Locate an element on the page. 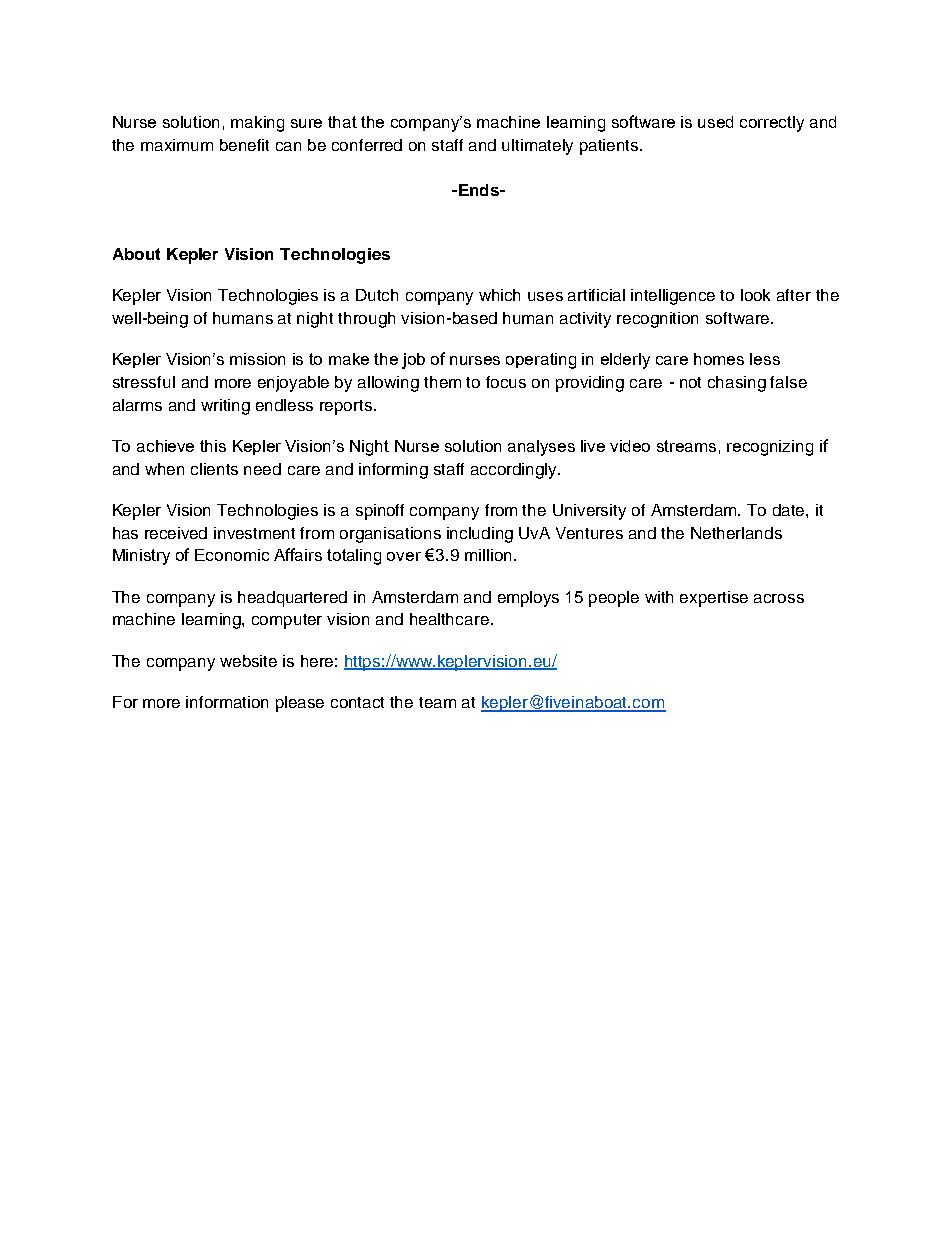  used is located at coordinates (715, 122).
